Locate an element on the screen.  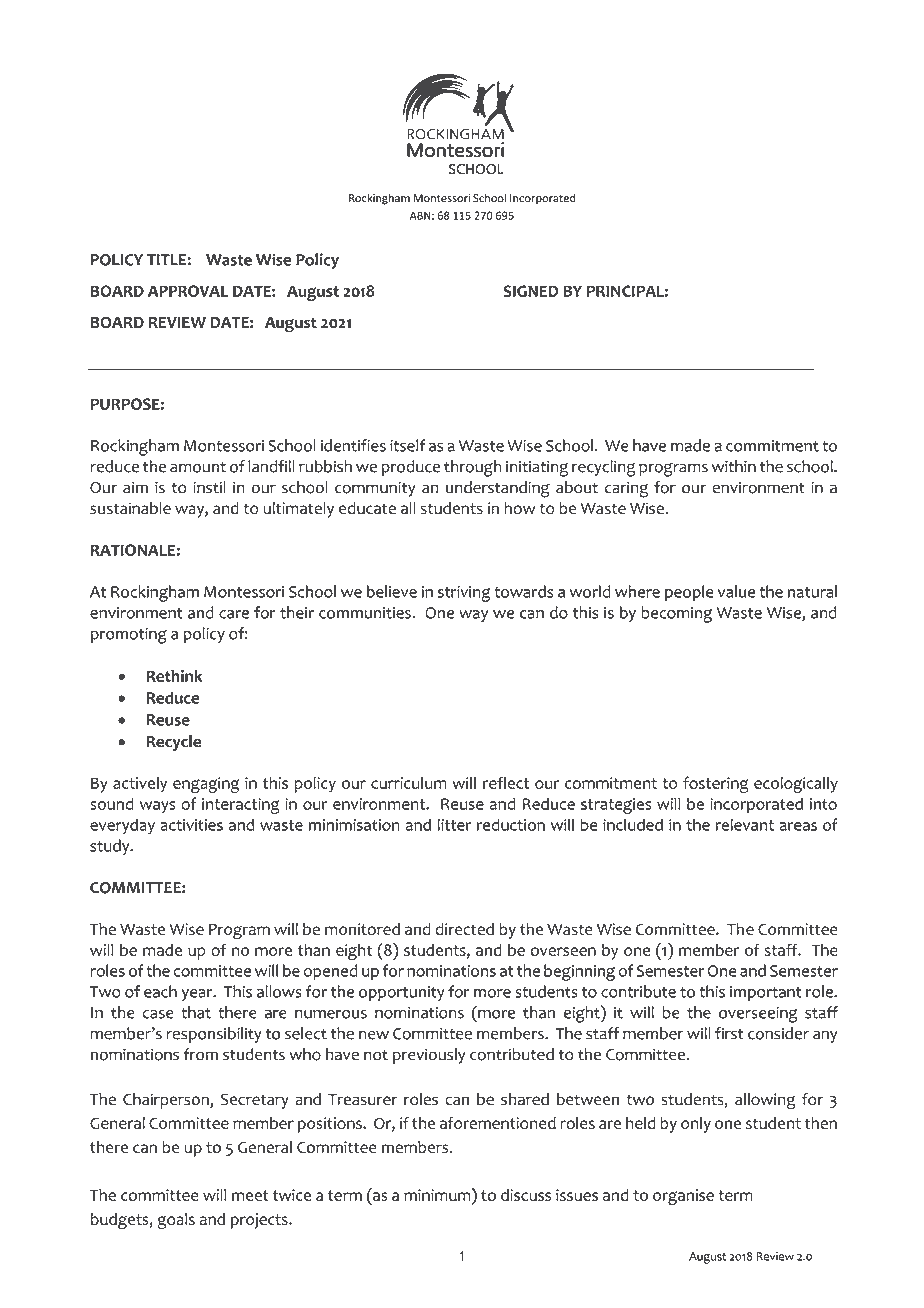
that is located at coordinates (196, 1012).
